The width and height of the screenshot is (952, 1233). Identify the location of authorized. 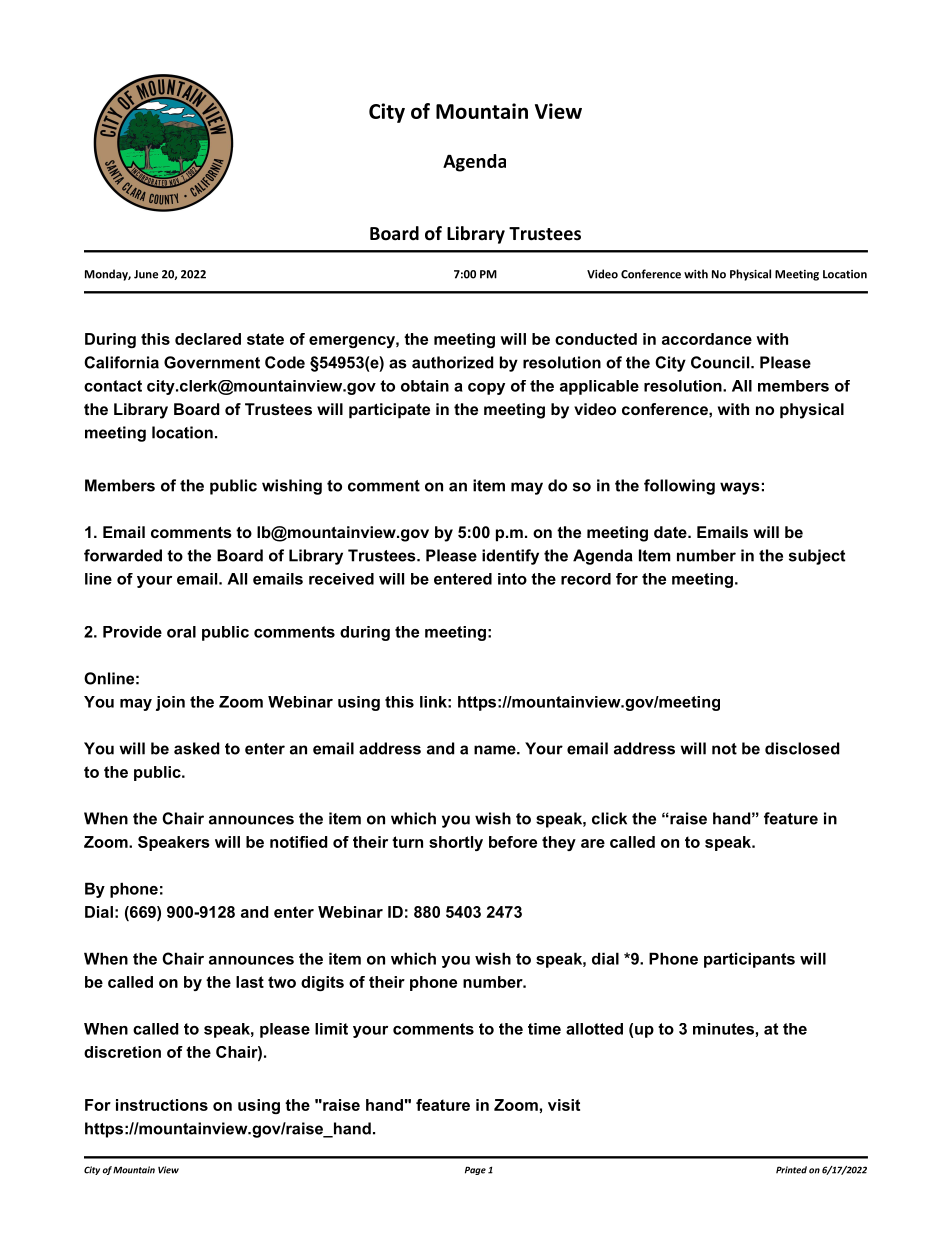
(452, 362).
